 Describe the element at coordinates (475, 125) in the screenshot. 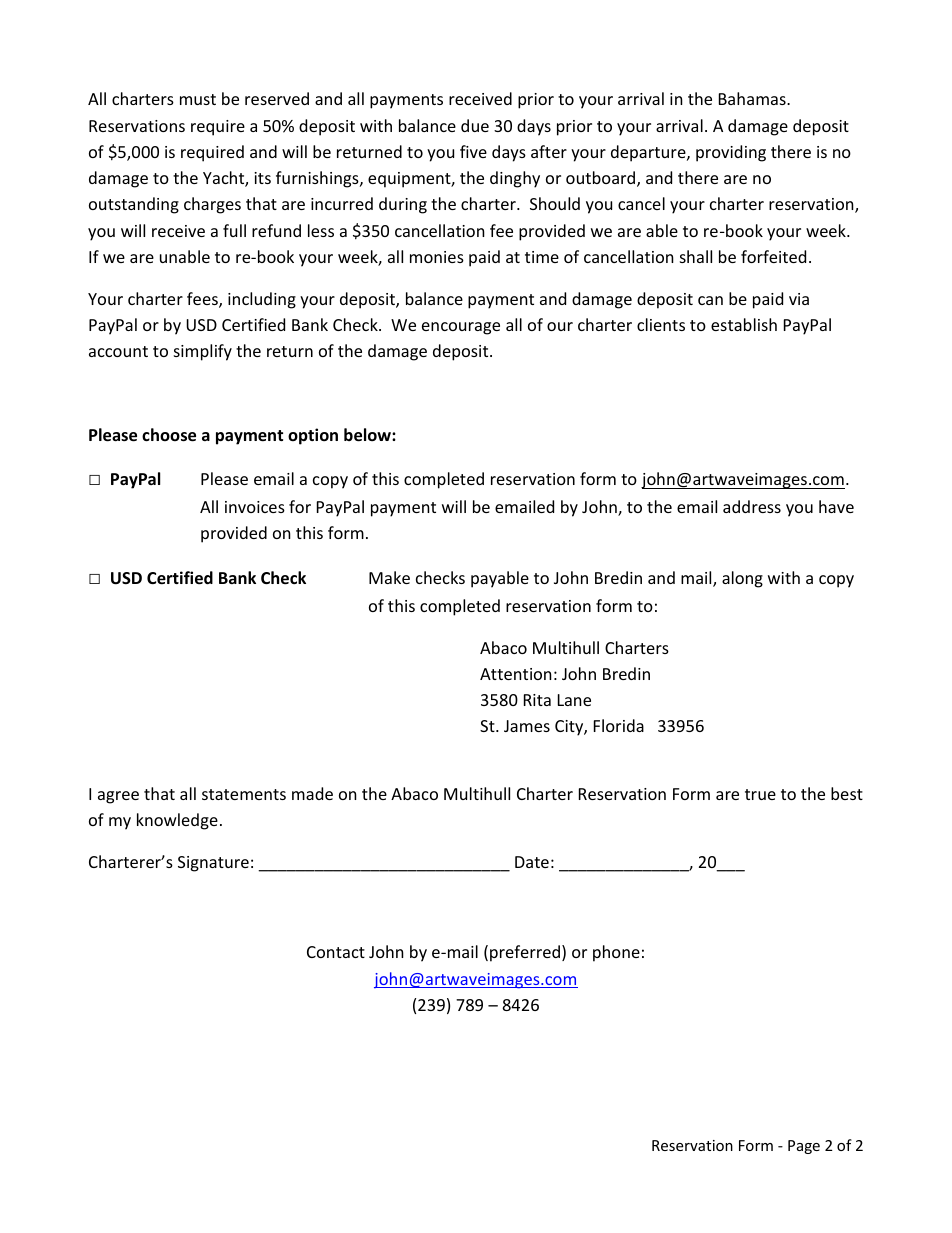

I see `due` at that location.
